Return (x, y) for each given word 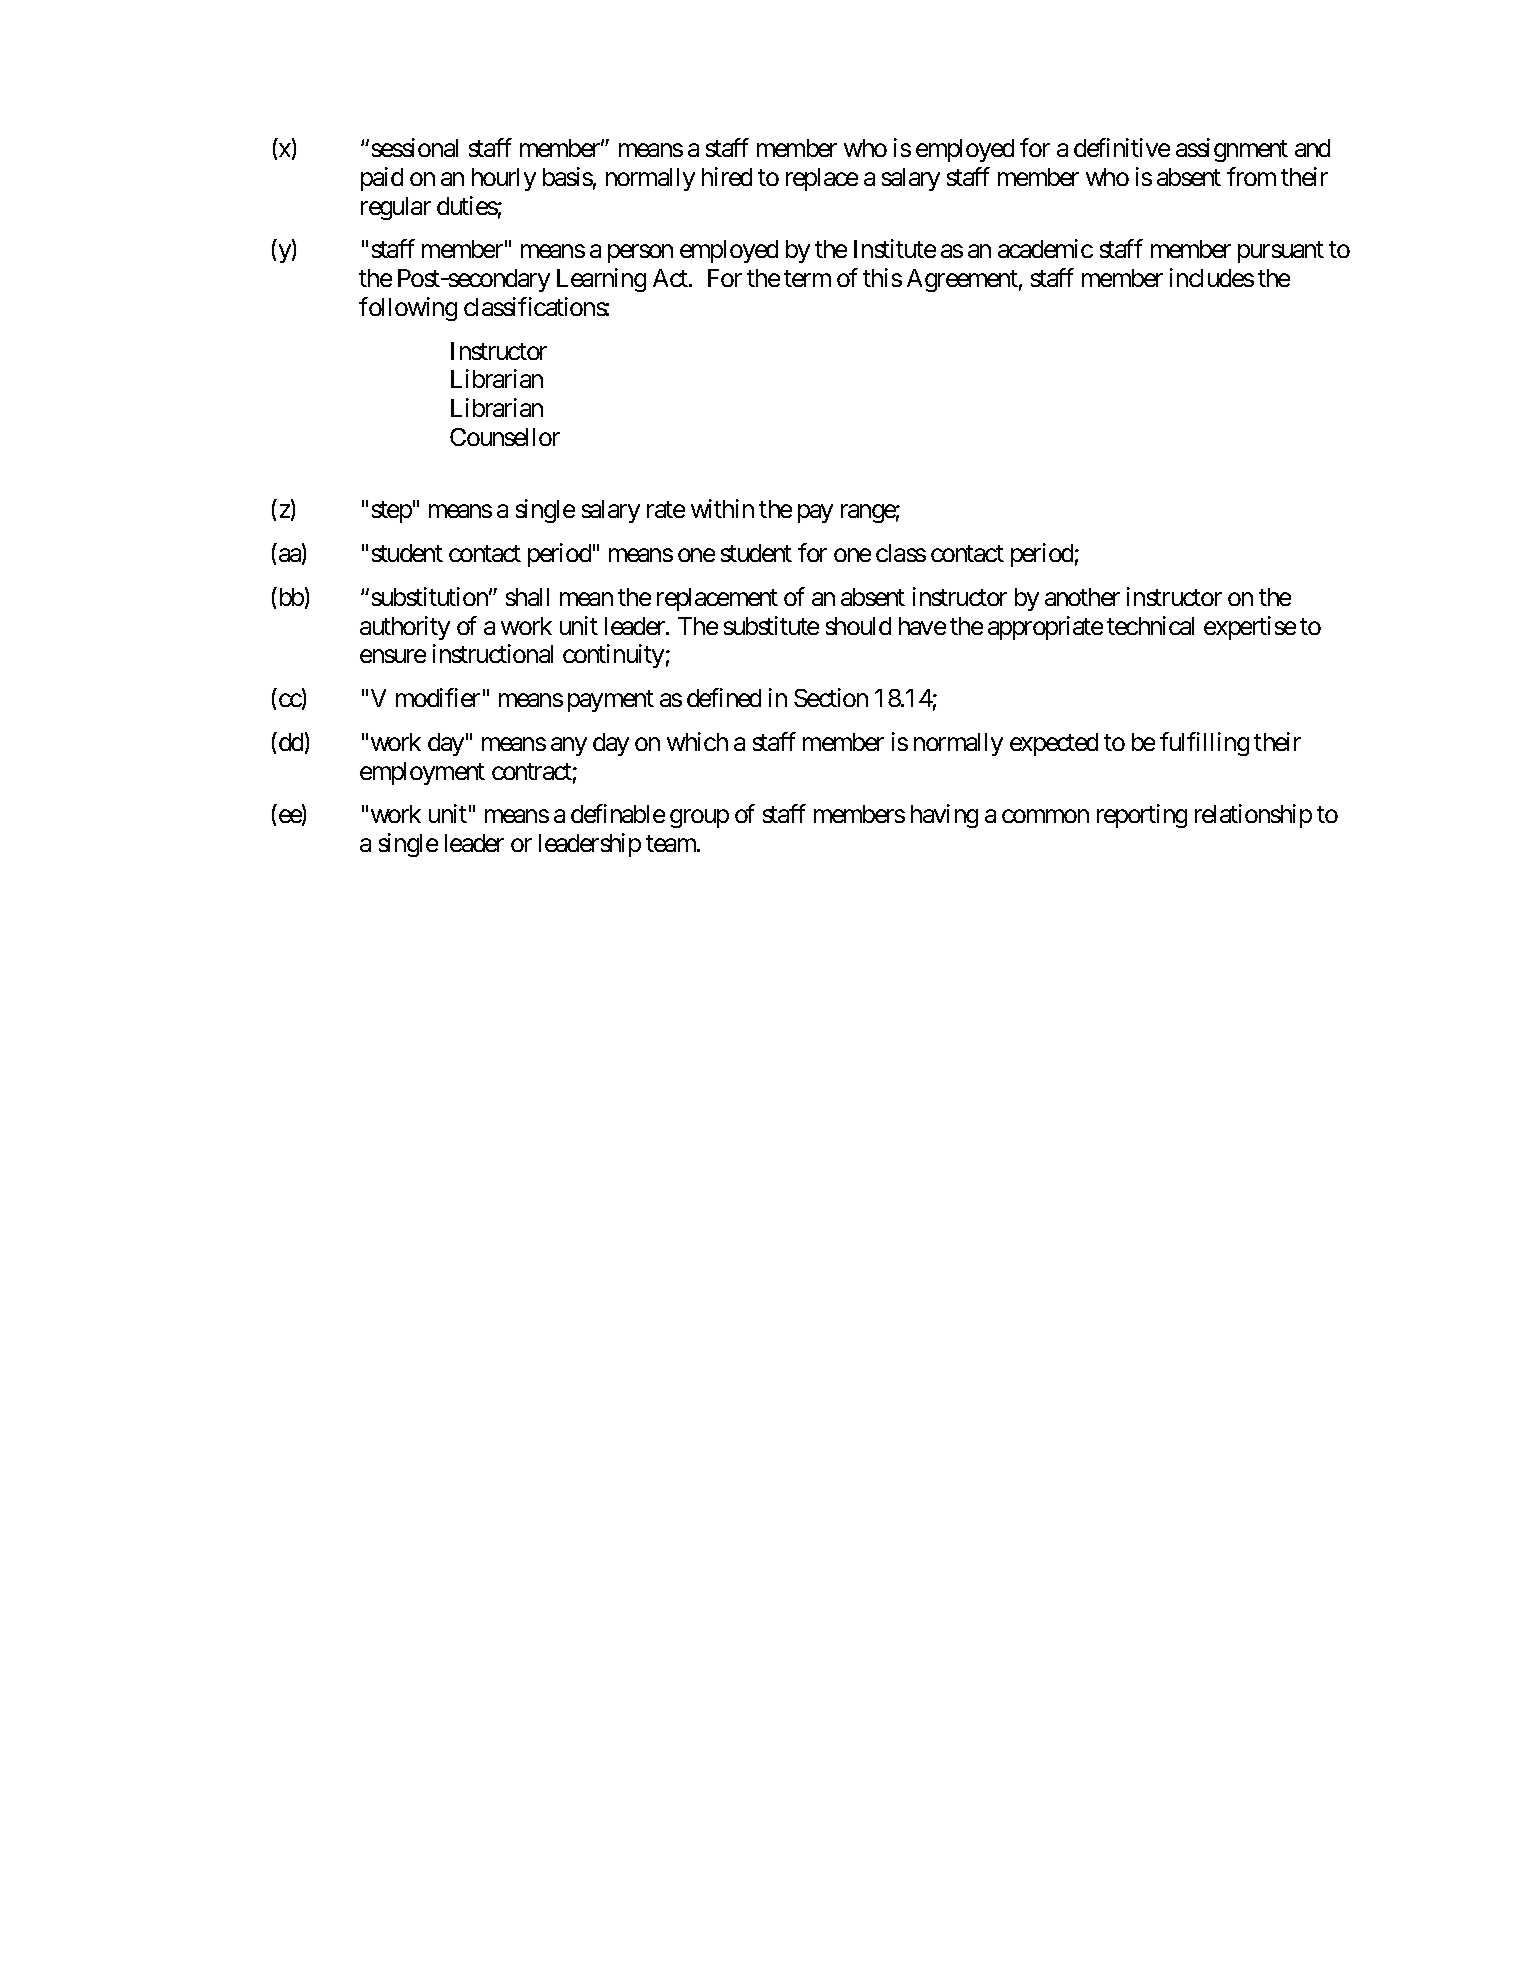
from (1251, 176)
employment (422, 773)
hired (727, 176)
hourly (504, 179)
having (944, 816)
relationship (1253, 816)
